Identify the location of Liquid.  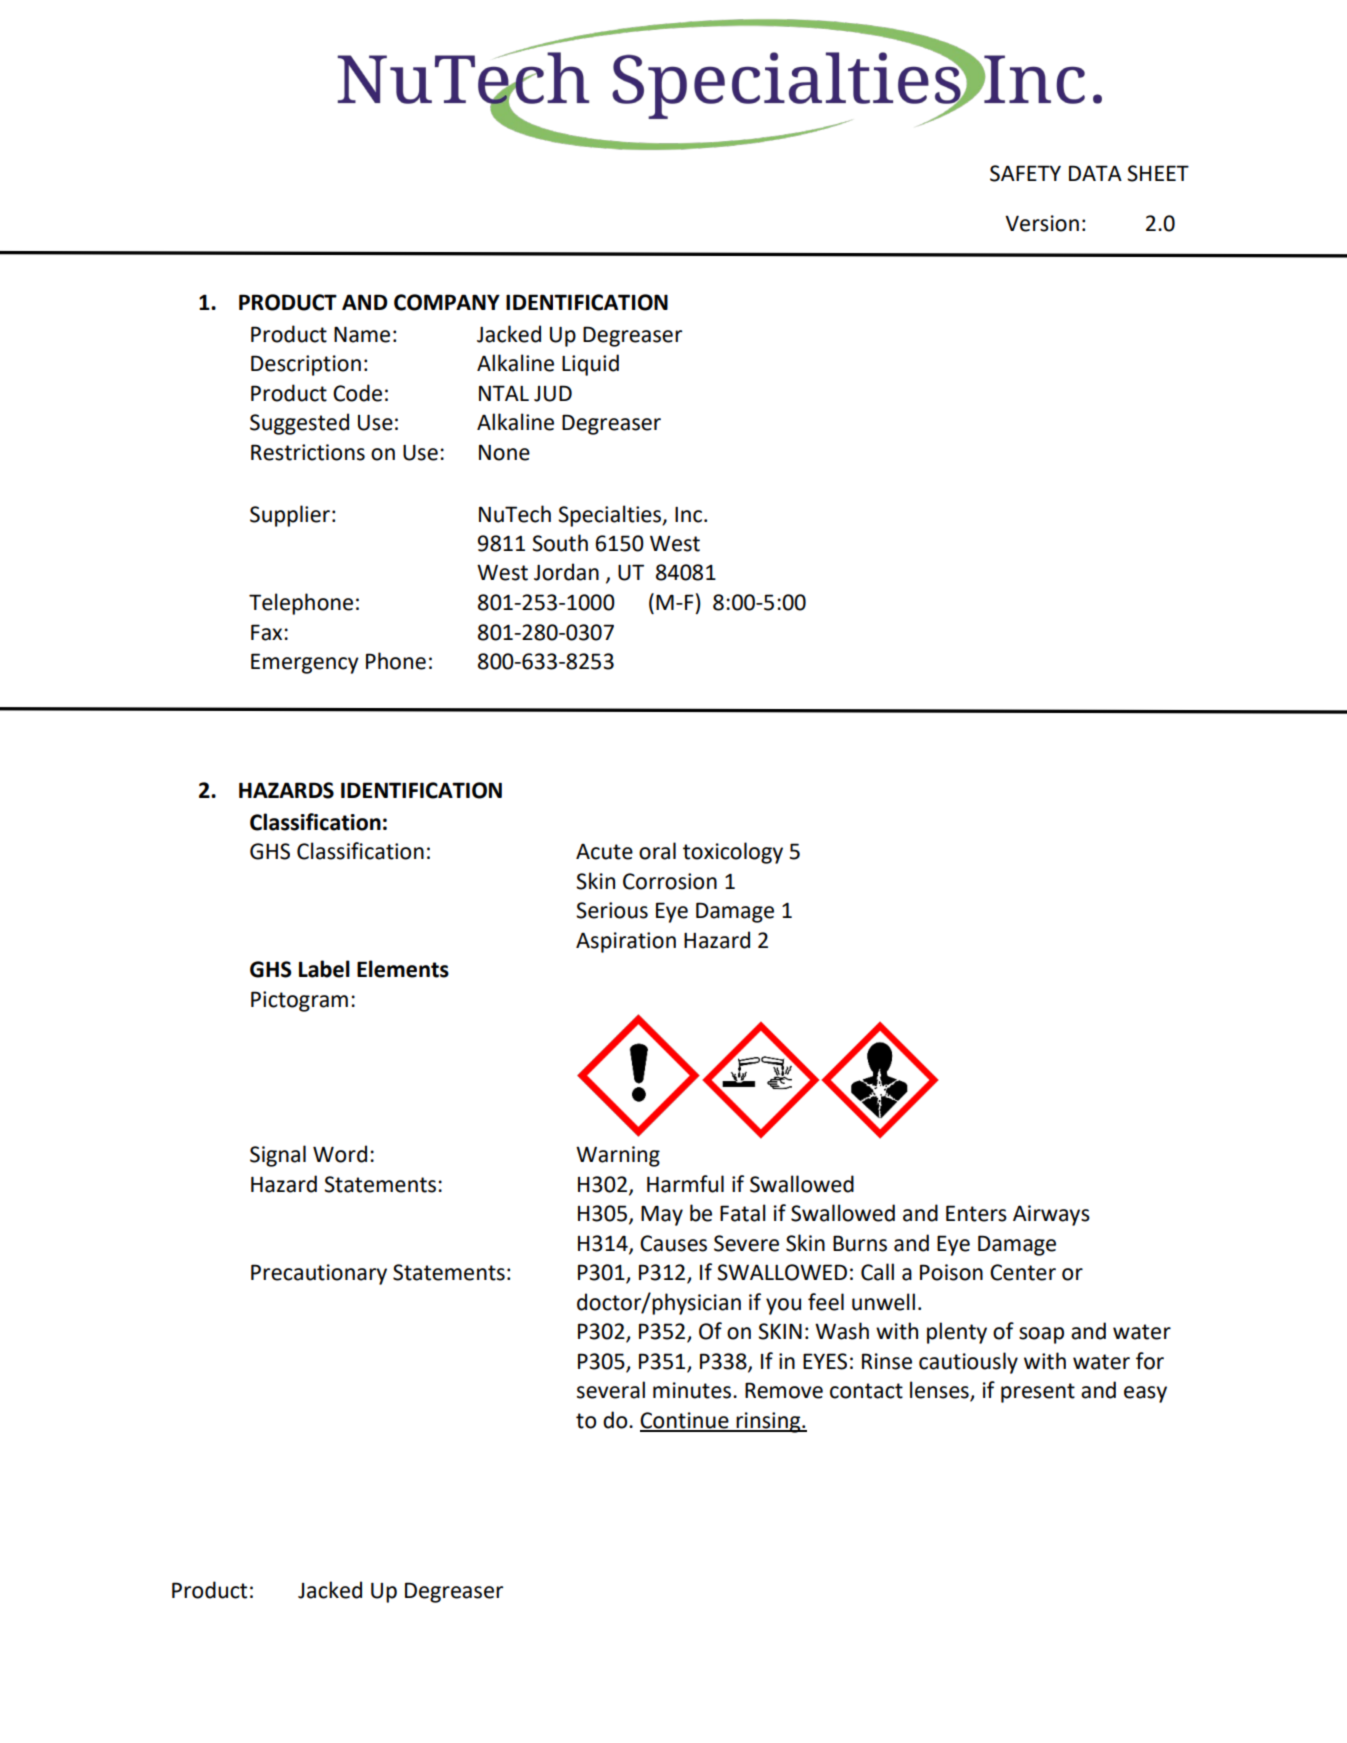
(590, 365).
